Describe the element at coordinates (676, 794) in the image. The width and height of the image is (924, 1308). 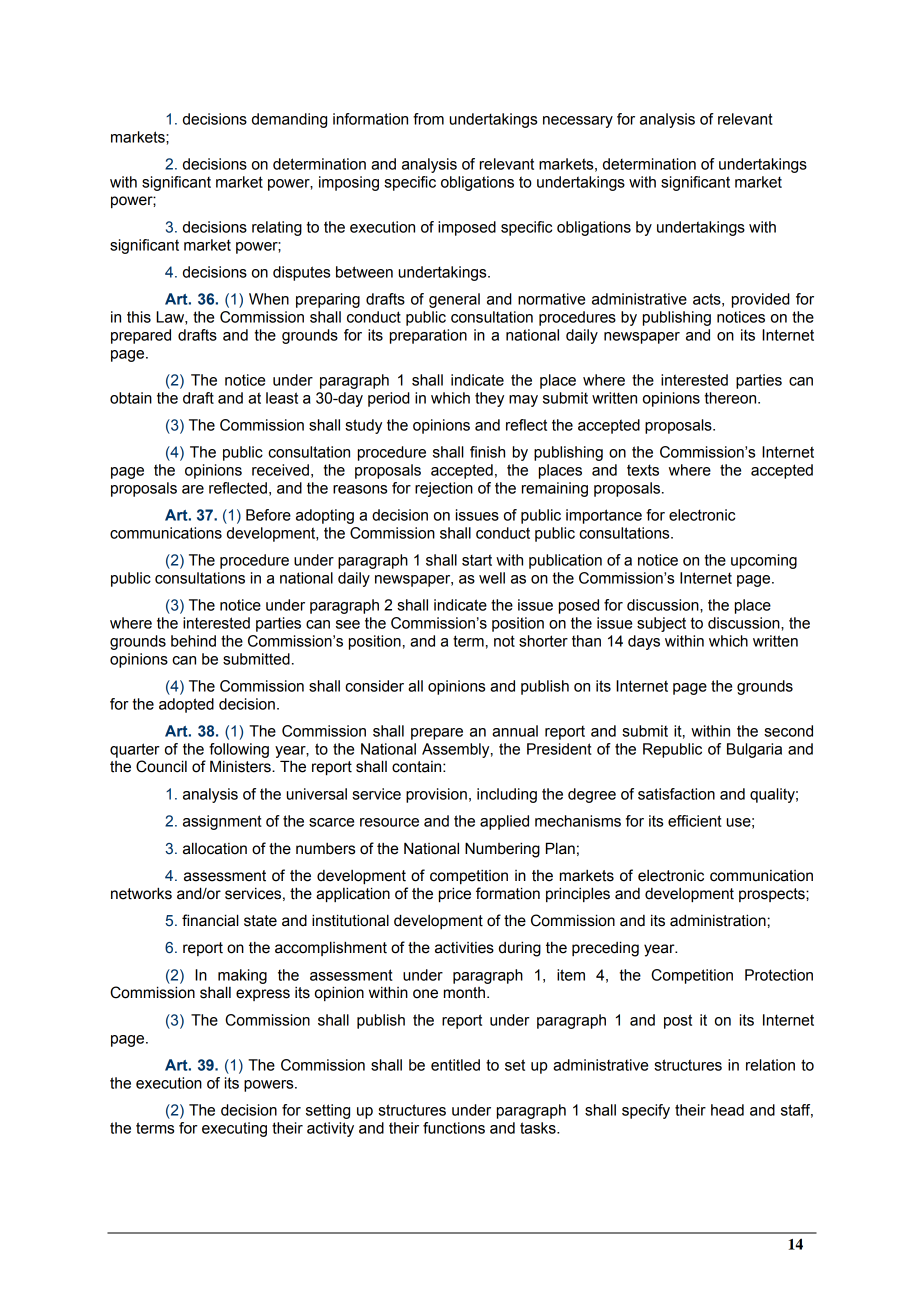
I see `satisfaction` at that location.
